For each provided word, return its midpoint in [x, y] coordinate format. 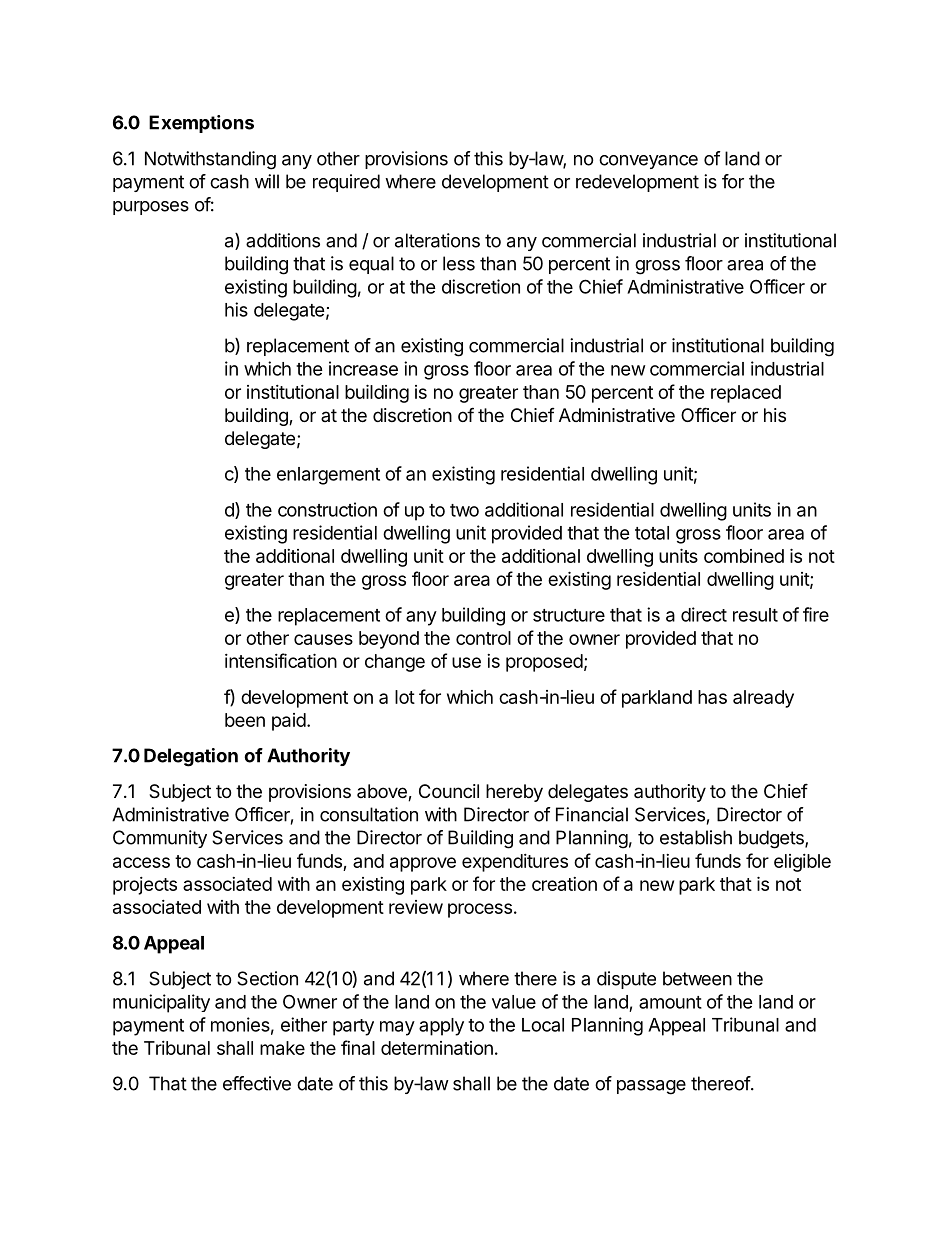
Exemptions [201, 124]
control [483, 638]
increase [363, 368]
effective [257, 1083]
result [755, 615]
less [459, 263]
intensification [281, 660]
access [141, 862]
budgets [772, 839]
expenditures [515, 863]
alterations [437, 240]
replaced [746, 394]
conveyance [648, 162]
